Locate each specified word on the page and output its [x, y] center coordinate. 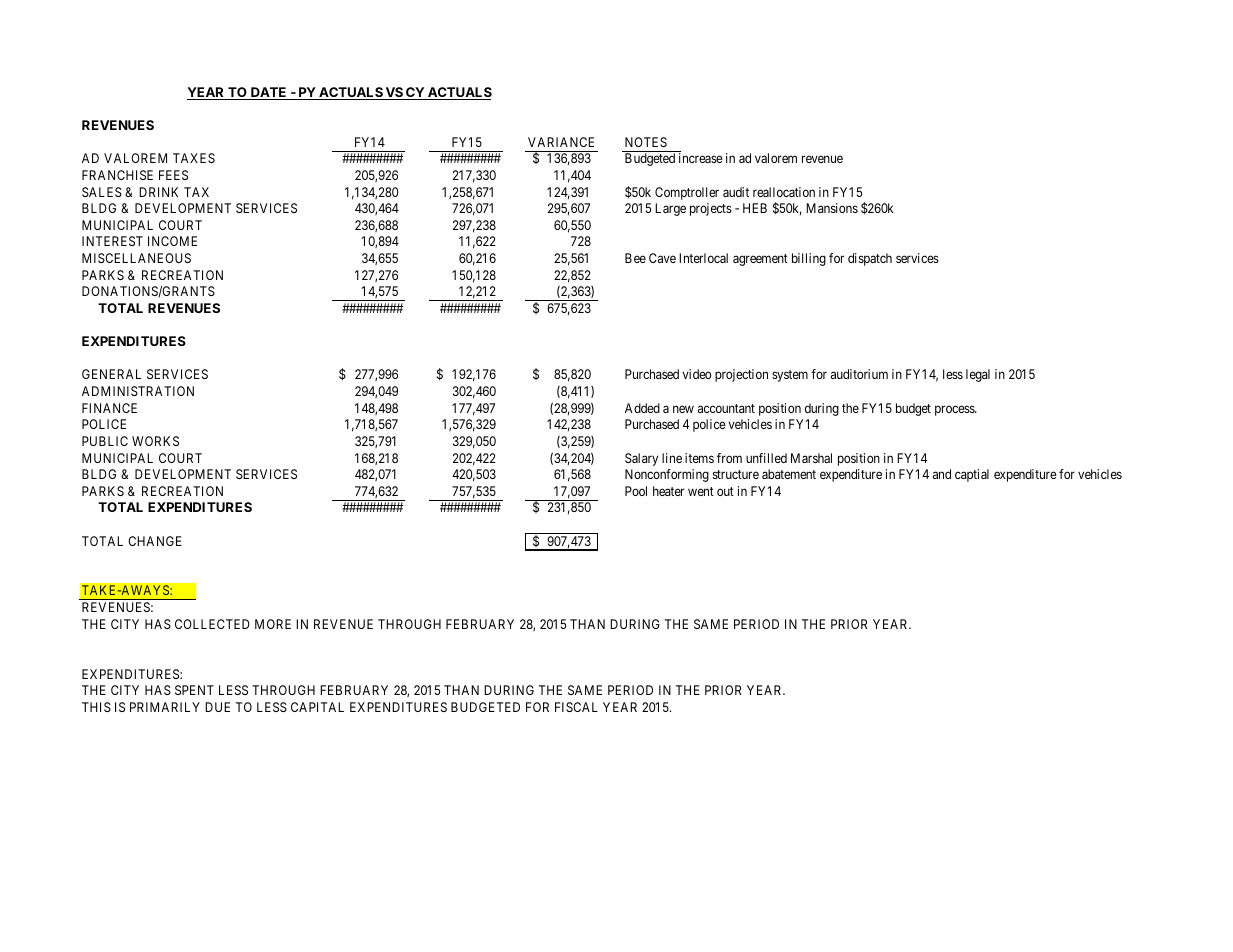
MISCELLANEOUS [136, 258]
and [942, 474]
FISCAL [576, 707]
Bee [635, 258]
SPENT [194, 690]
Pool [636, 491]
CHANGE [155, 541]
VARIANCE [561, 142]
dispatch [870, 259]
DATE [268, 93]
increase [701, 158]
